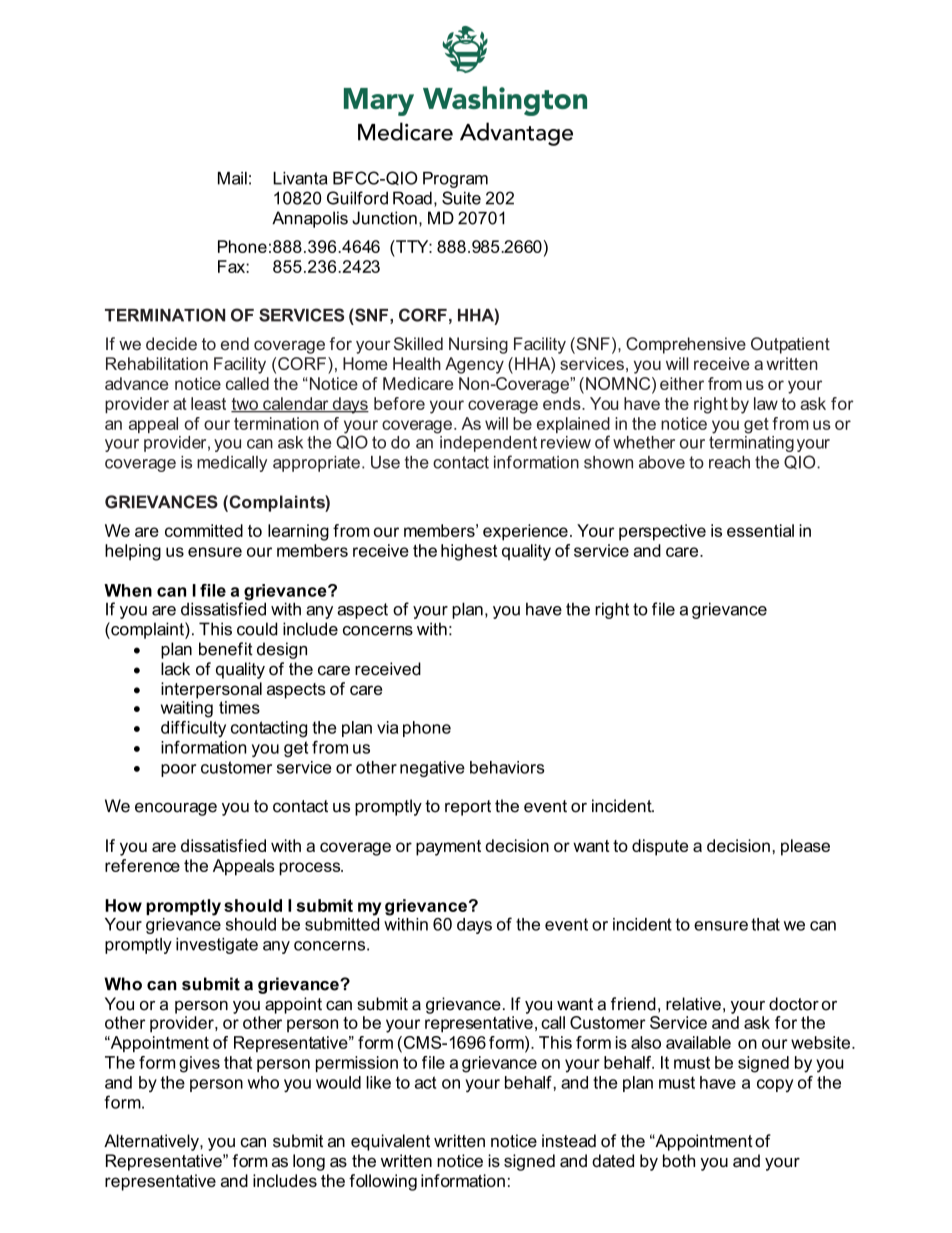 This document has height=1233, width=952. What do you see at coordinates (232, 178) in the document?
I see `Mail` at bounding box center [232, 178].
